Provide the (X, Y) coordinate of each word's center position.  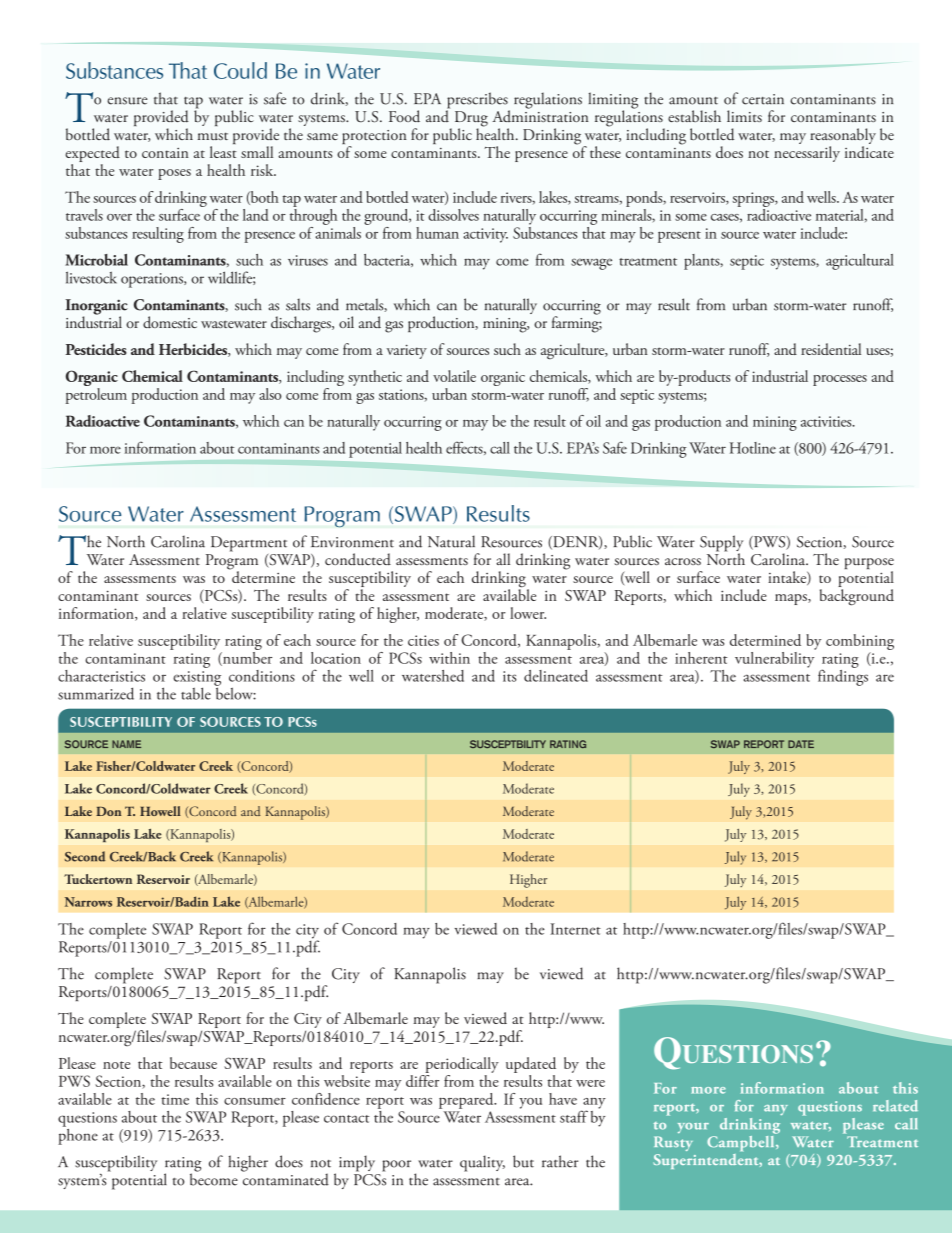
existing (197, 679)
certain (763, 99)
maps (792, 599)
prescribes (478, 101)
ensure (127, 101)
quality (482, 1163)
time (175, 1099)
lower (528, 613)
